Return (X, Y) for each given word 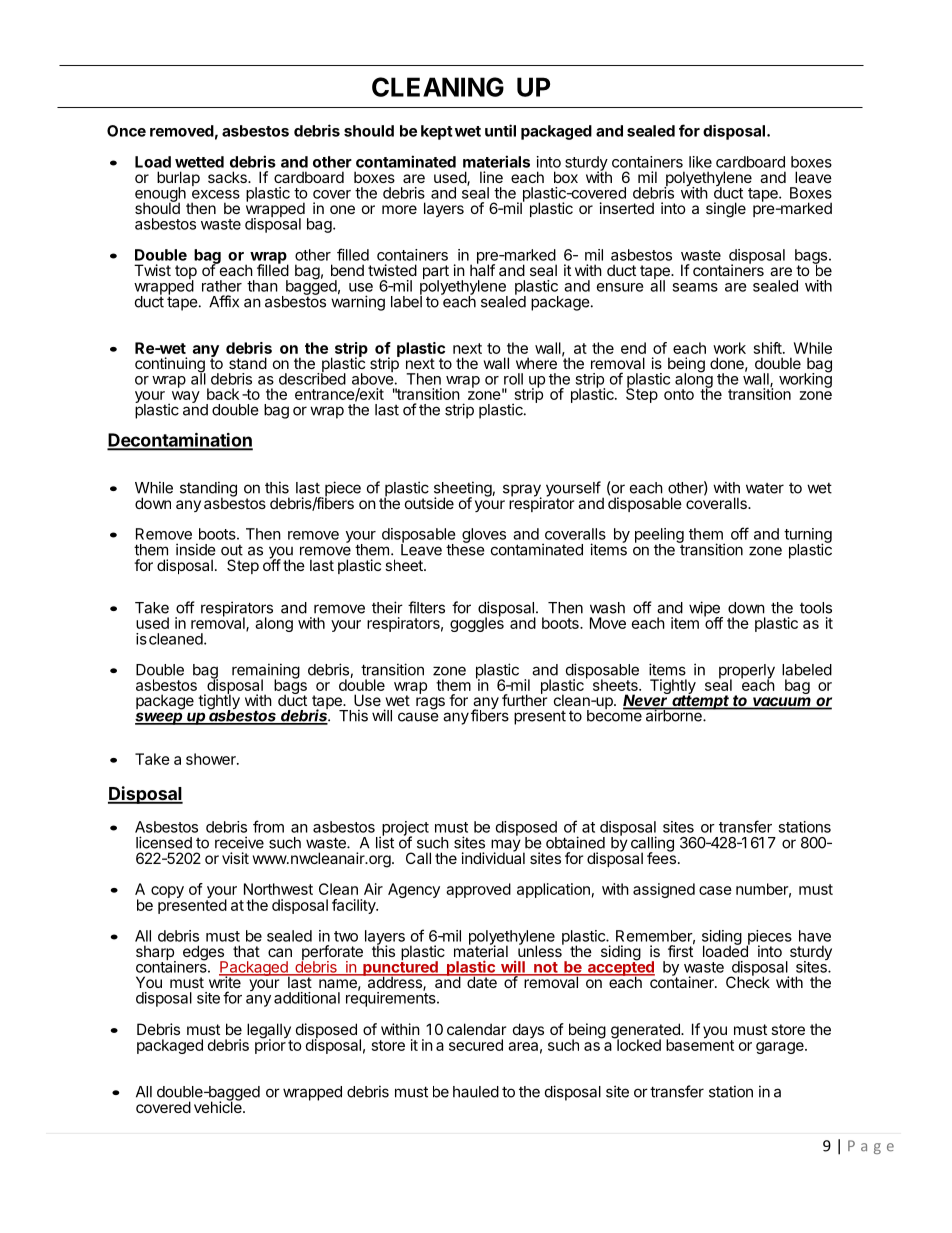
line (491, 177)
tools (816, 608)
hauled (476, 1092)
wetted (199, 162)
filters (426, 607)
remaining (266, 672)
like (700, 162)
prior (271, 1045)
